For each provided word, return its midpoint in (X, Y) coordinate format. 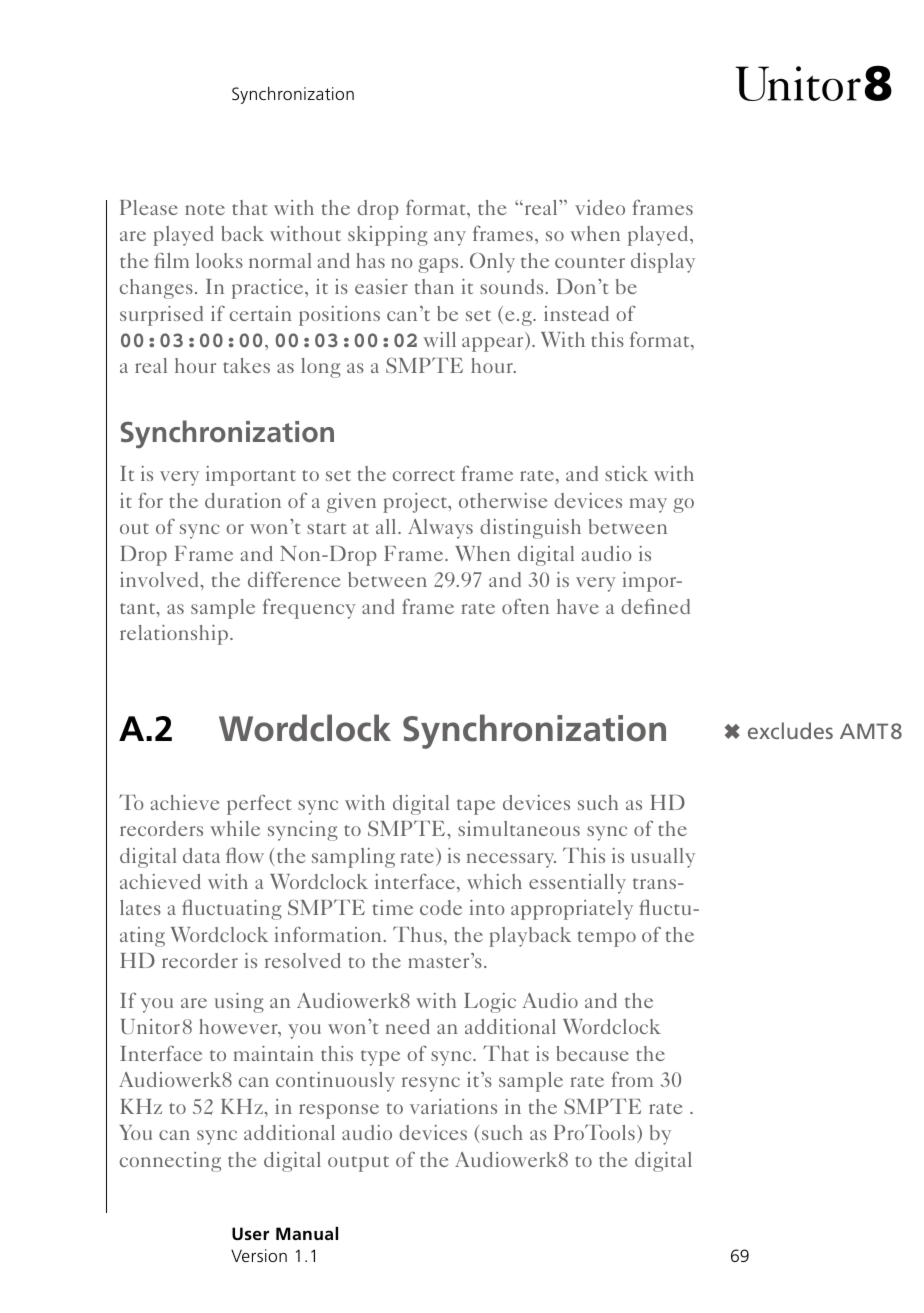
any (450, 238)
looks (219, 260)
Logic (490, 1003)
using (239, 1003)
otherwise (503, 500)
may (648, 505)
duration (243, 500)
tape (476, 807)
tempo (606, 939)
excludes (790, 730)
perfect (259, 804)
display (663, 263)
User (250, 1233)
